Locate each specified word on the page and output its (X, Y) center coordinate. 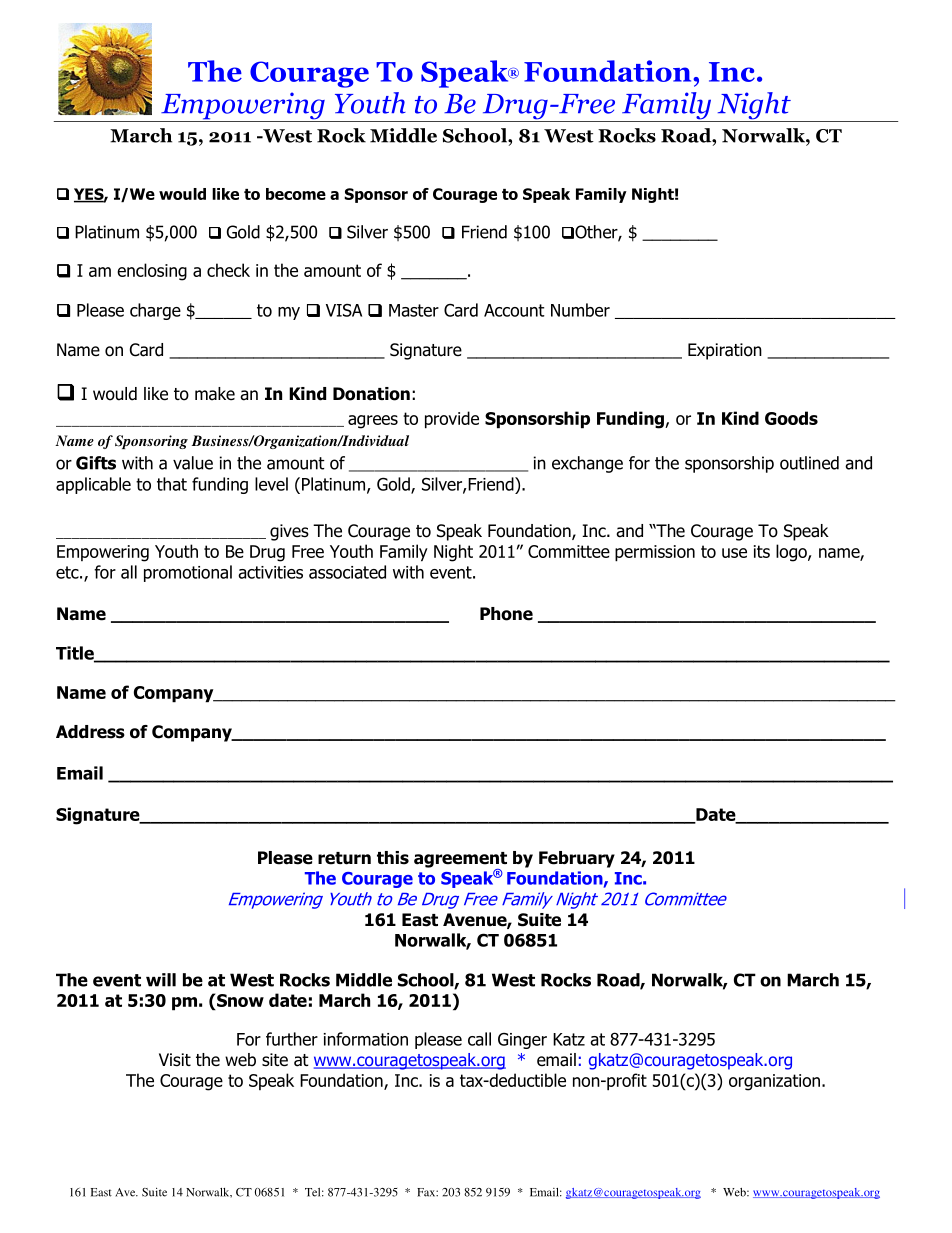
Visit (175, 1060)
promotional (188, 573)
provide (452, 420)
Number (580, 310)
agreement (460, 861)
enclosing (152, 272)
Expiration (725, 351)
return (344, 858)
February (577, 859)
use (734, 553)
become (296, 194)
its (762, 551)
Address (90, 732)
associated (347, 572)
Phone (506, 614)
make (215, 394)
